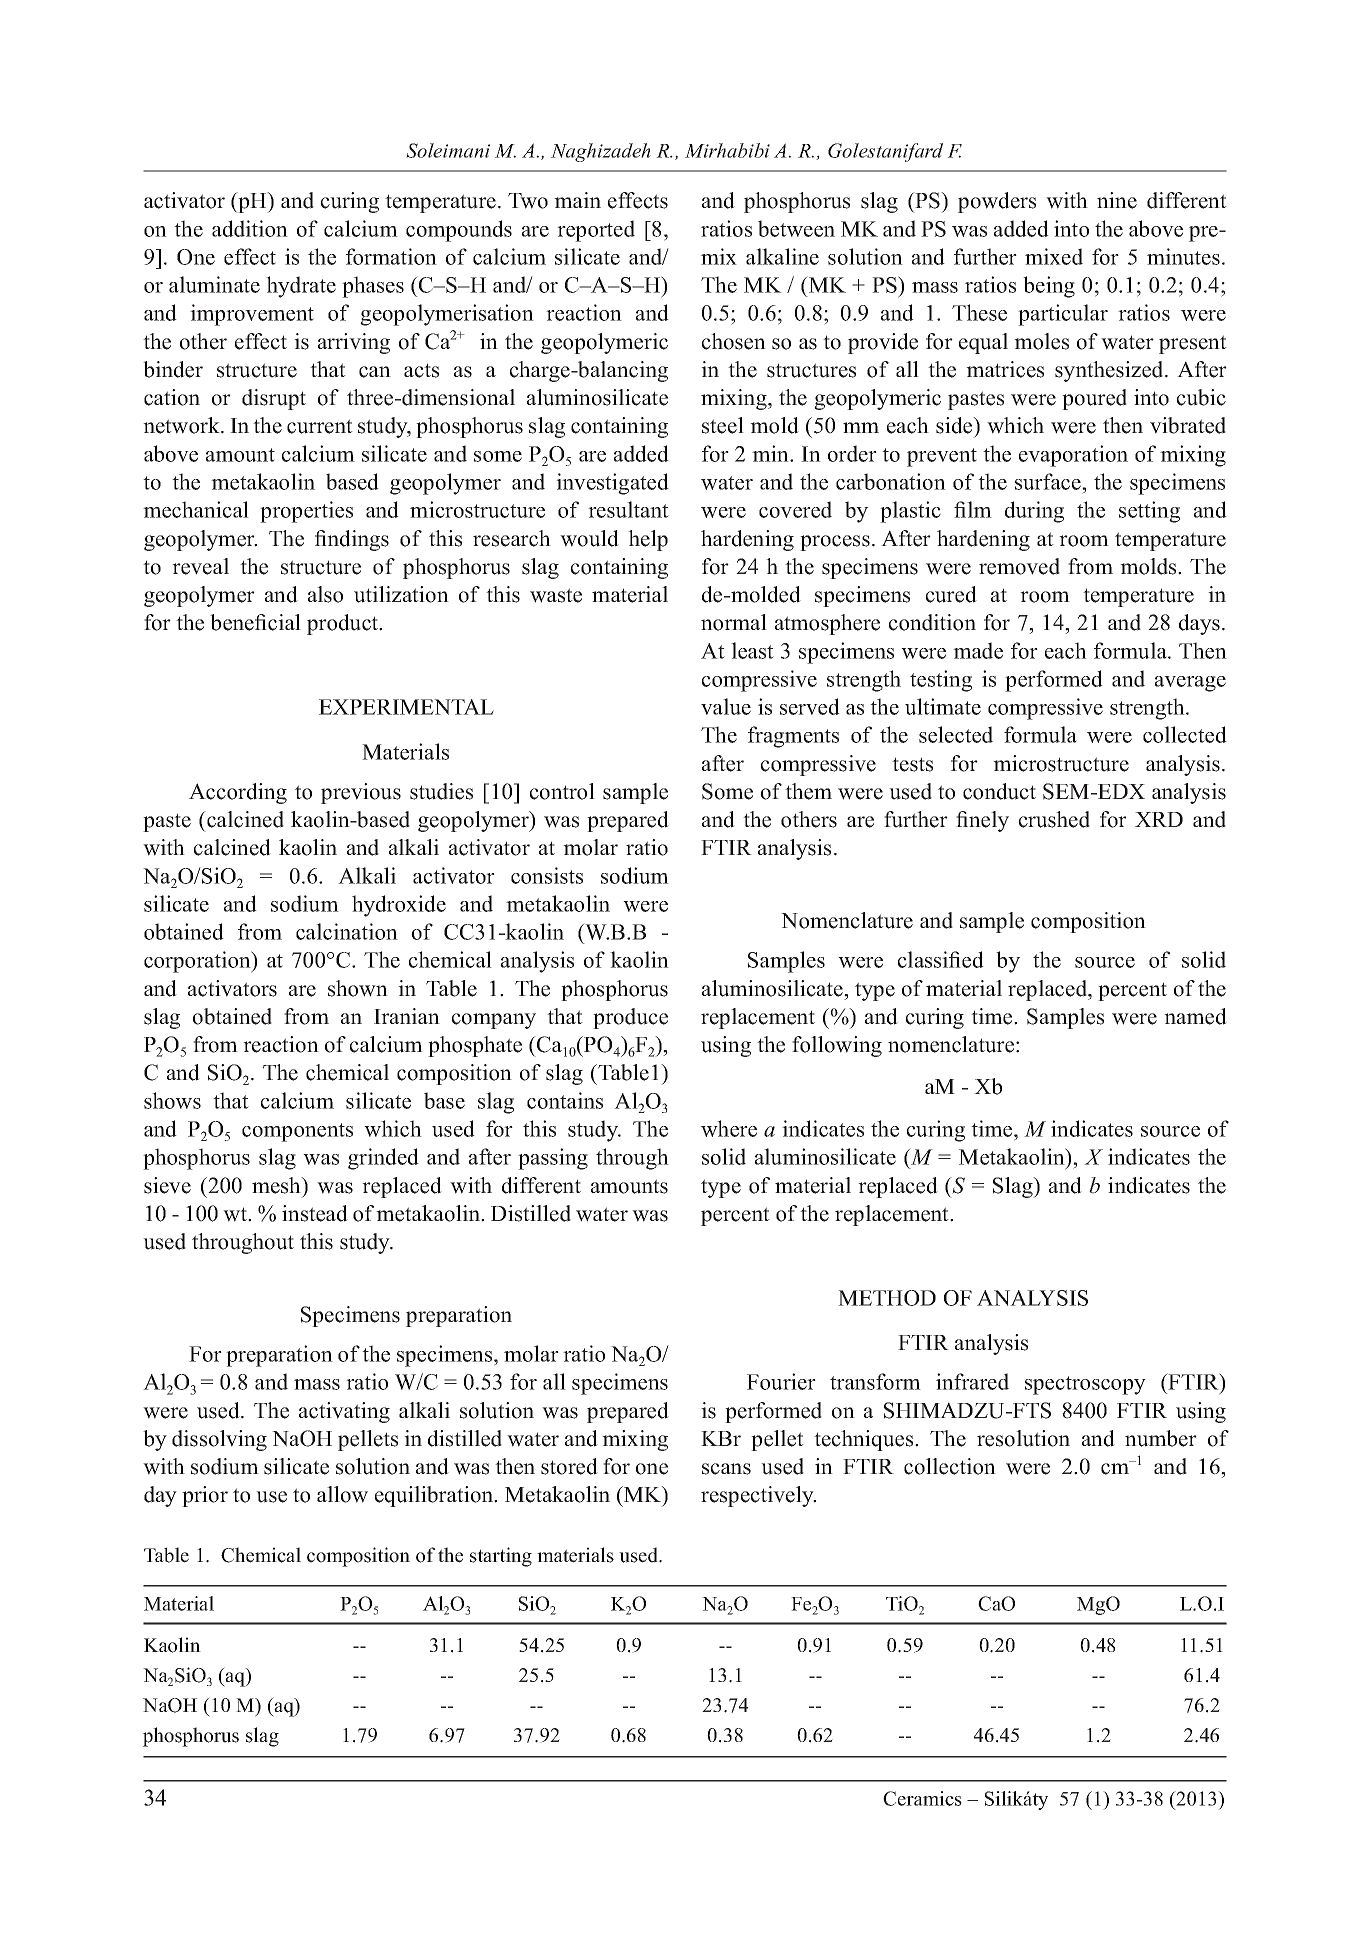  Describe the element at coordinates (596, 231) in the document. I see `reported` at that location.
